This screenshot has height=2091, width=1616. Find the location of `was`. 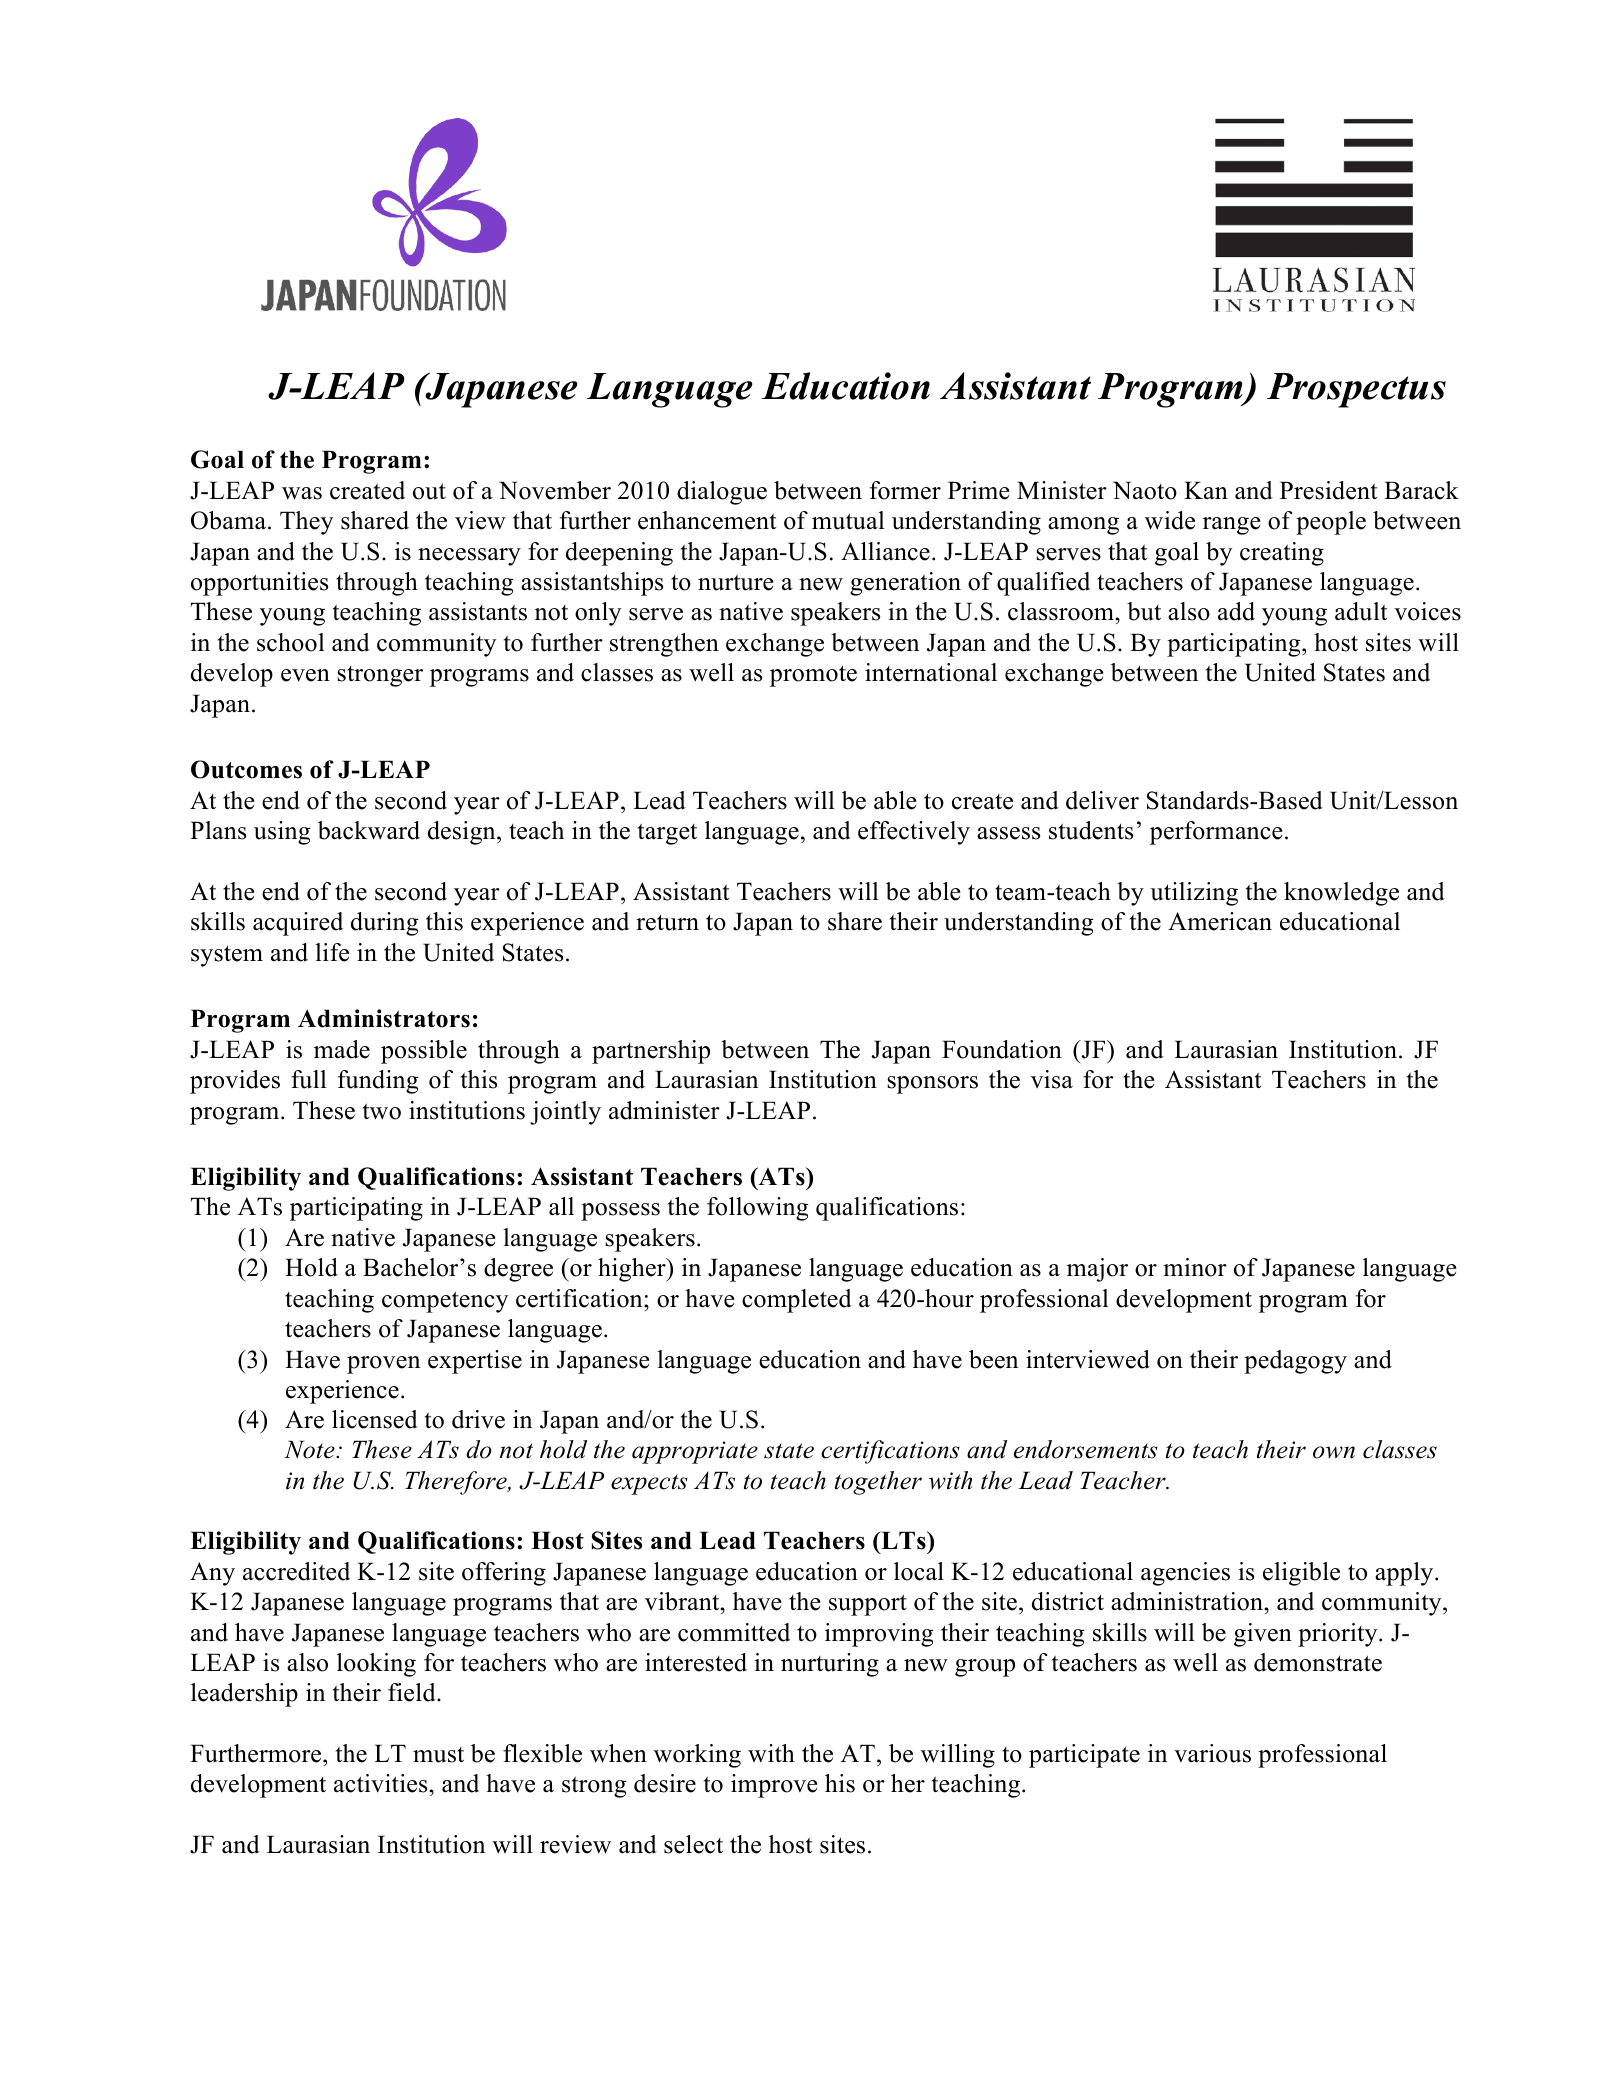

was is located at coordinates (302, 493).
